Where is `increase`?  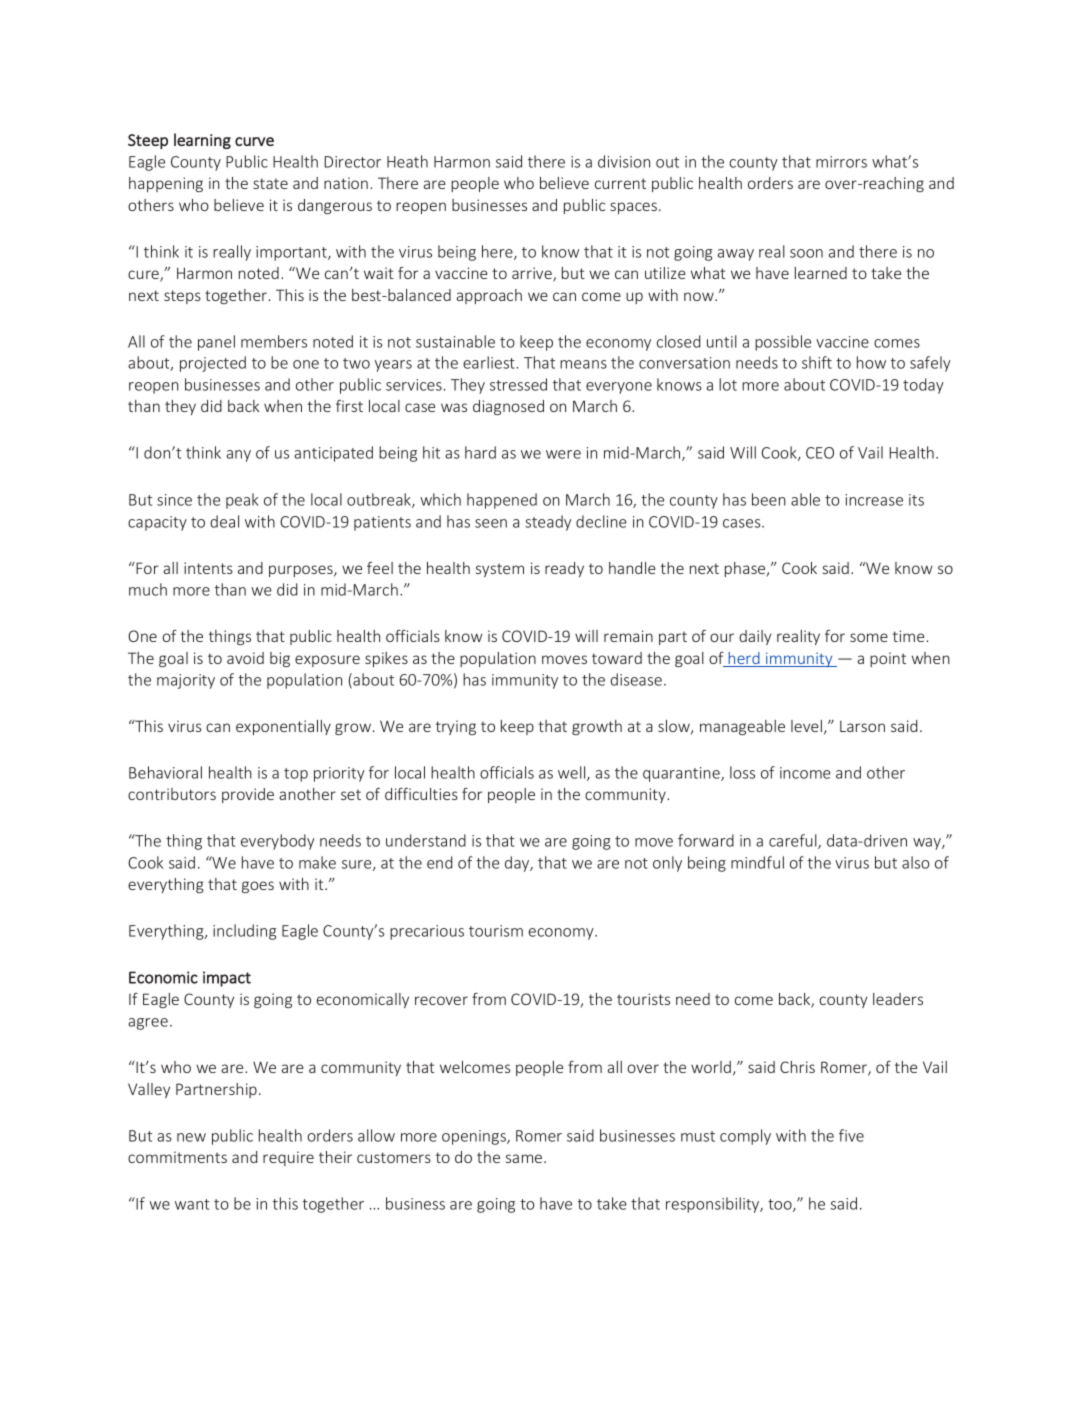 increase is located at coordinates (874, 500).
